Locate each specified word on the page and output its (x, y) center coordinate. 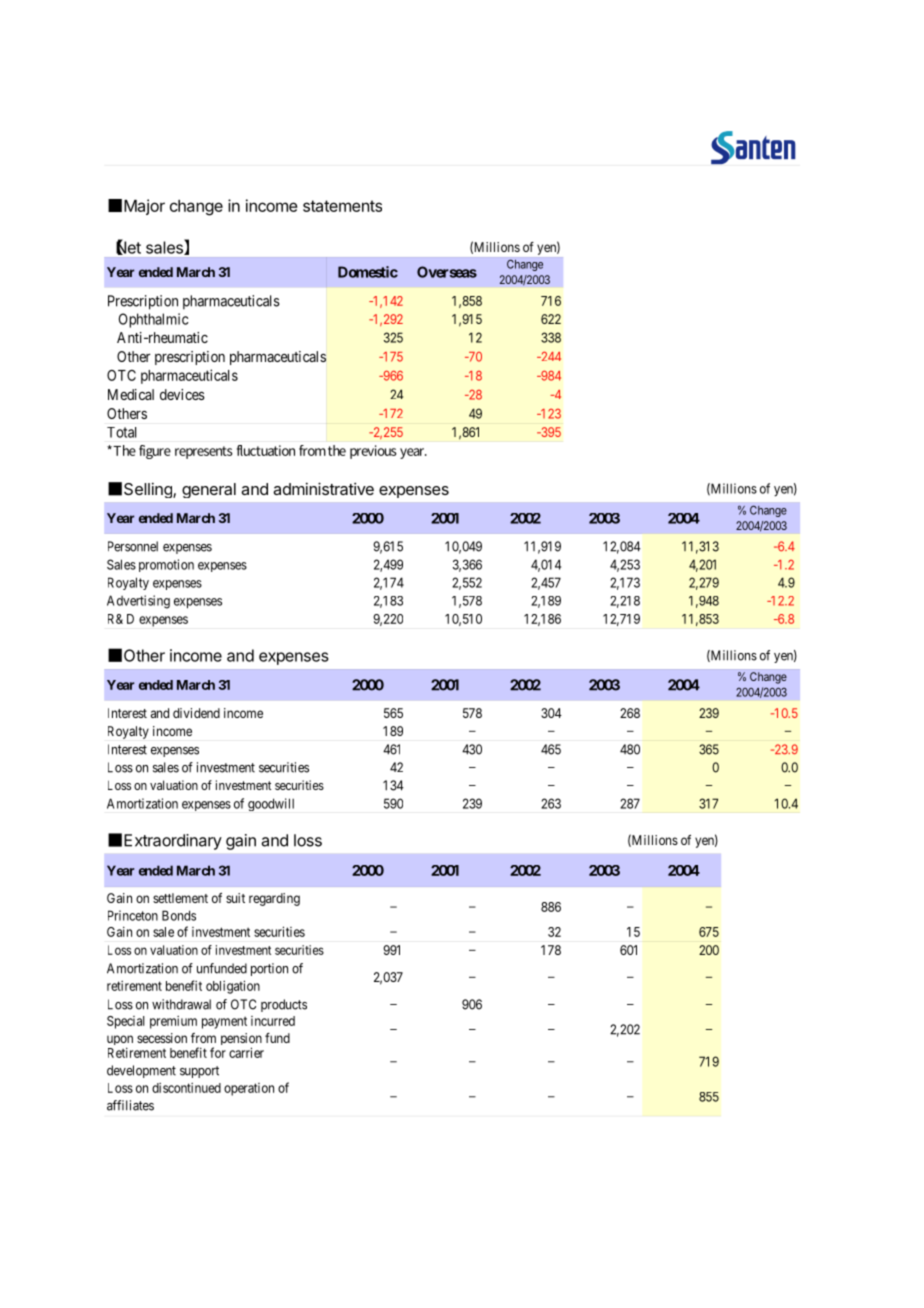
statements (342, 206)
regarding (274, 899)
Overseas (447, 272)
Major (144, 207)
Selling (149, 490)
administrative (323, 488)
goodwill (271, 804)
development (141, 1071)
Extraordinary (173, 842)
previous (373, 452)
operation (249, 1089)
